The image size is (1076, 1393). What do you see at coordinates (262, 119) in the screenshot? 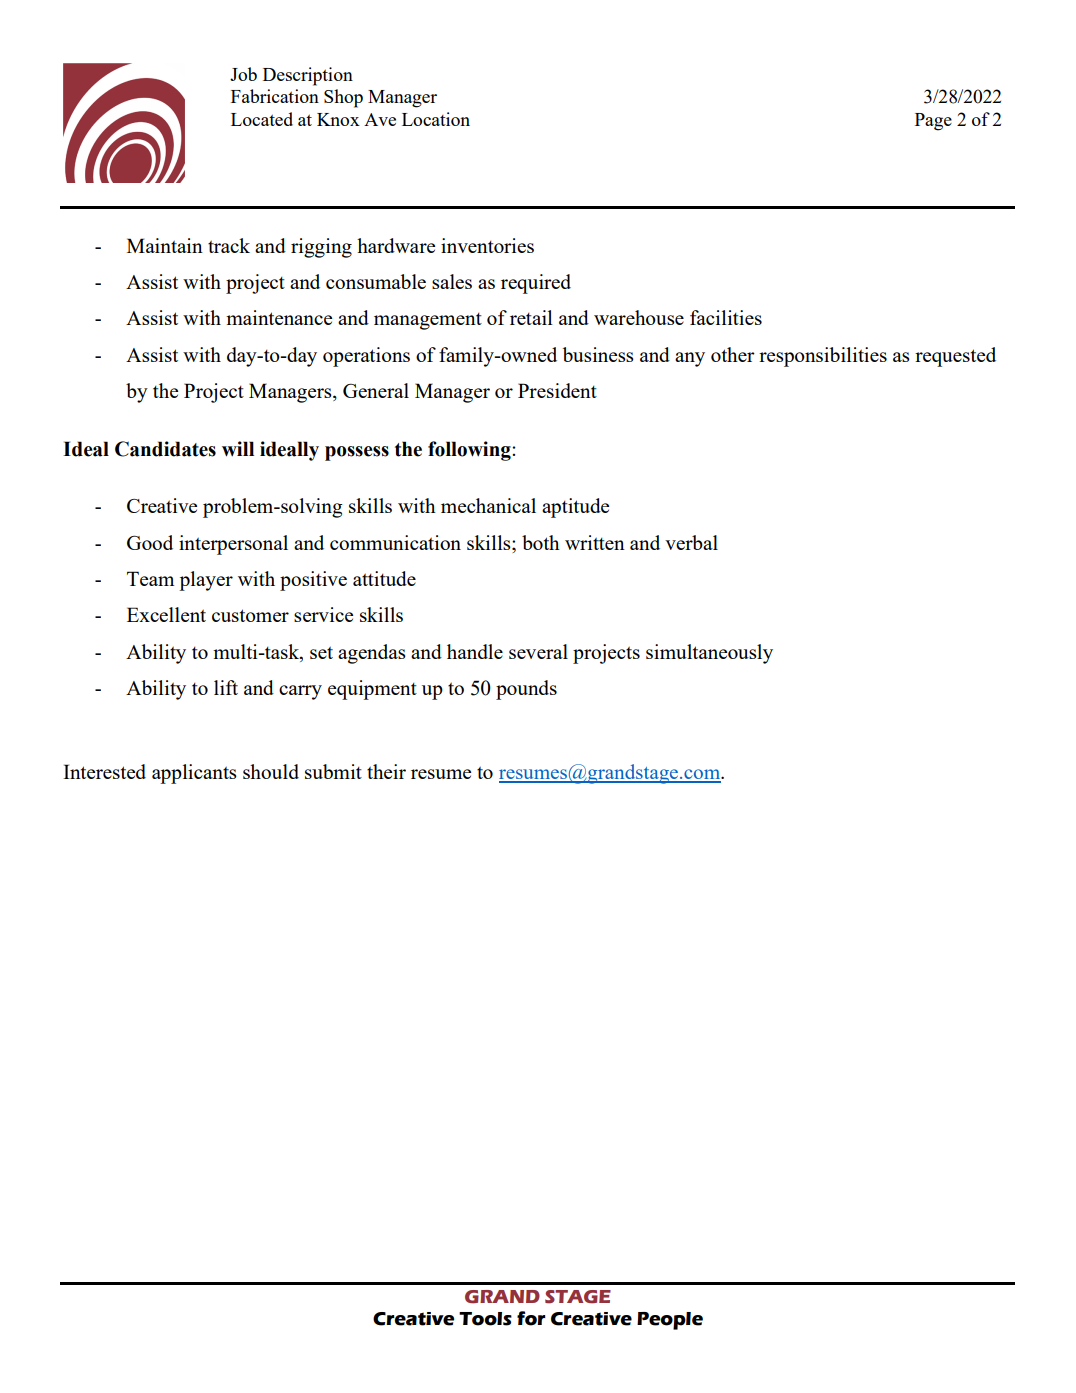
I see `Located` at bounding box center [262, 119].
